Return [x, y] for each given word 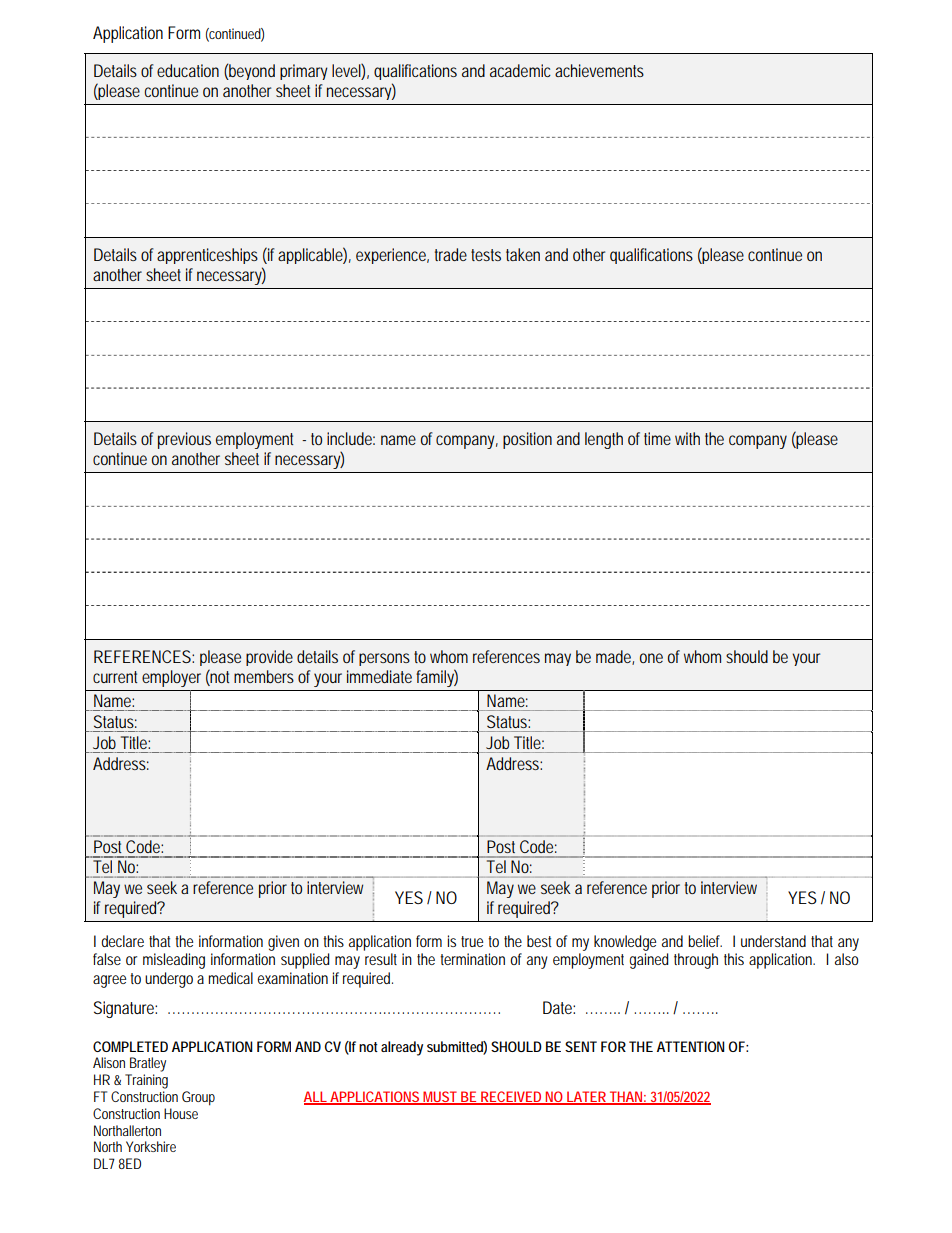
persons [384, 659]
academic [520, 70]
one [651, 658]
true [472, 941]
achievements [599, 70]
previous [184, 440]
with [687, 438]
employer [171, 678]
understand [773, 941]
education [188, 70]
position [527, 440]
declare [122, 941]
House [181, 1113]
